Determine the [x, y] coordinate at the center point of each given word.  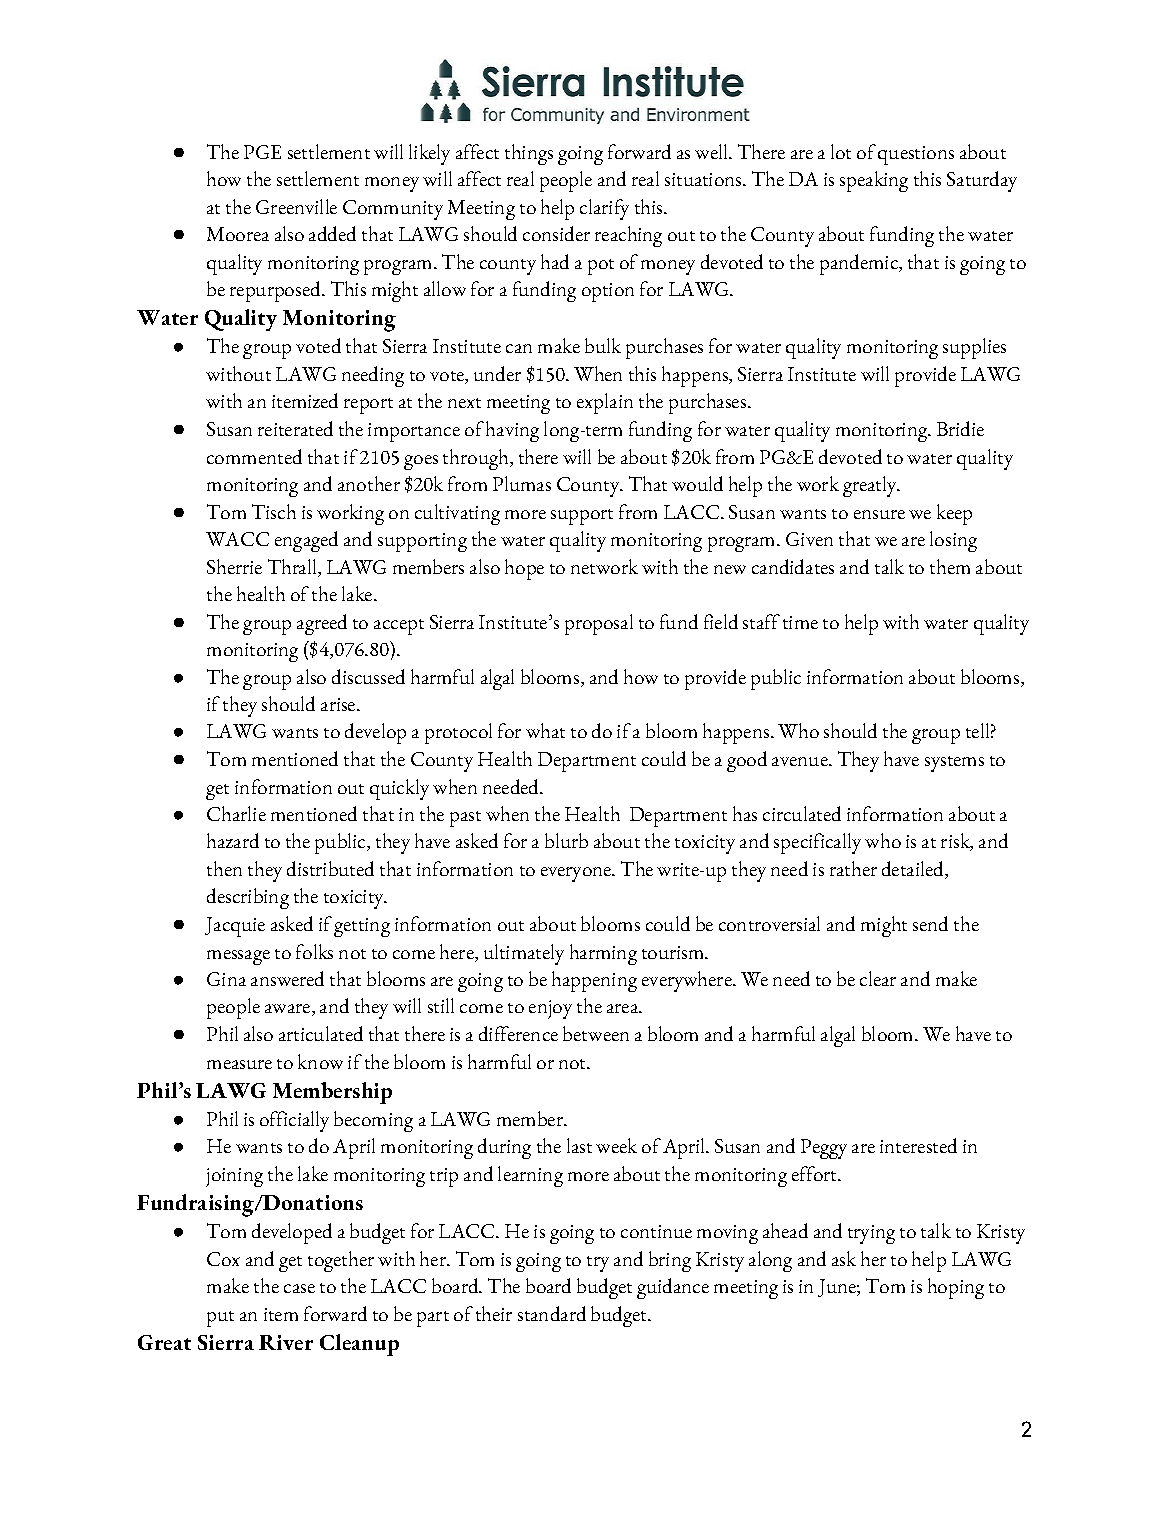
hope [524, 569]
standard [552, 1313]
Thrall [294, 568]
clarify [604, 209]
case [299, 1288]
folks [314, 951]
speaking [874, 181]
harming [603, 954]
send [930, 923]
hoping [956, 1288]
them [950, 566]
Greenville [296, 206]
